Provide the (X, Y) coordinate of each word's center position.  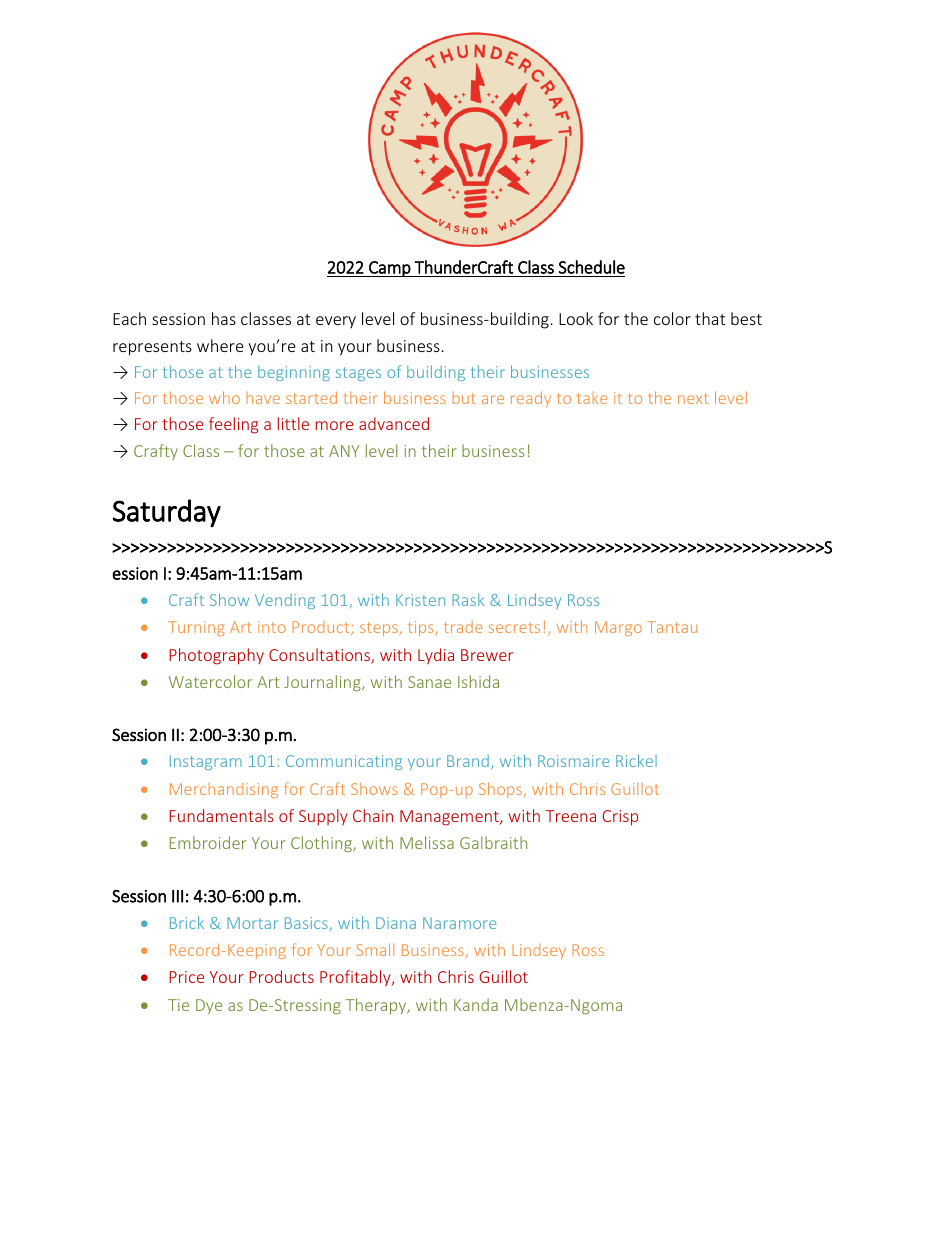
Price (186, 977)
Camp (390, 269)
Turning (196, 628)
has (224, 318)
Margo (618, 628)
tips (422, 628)
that (710, 318)
